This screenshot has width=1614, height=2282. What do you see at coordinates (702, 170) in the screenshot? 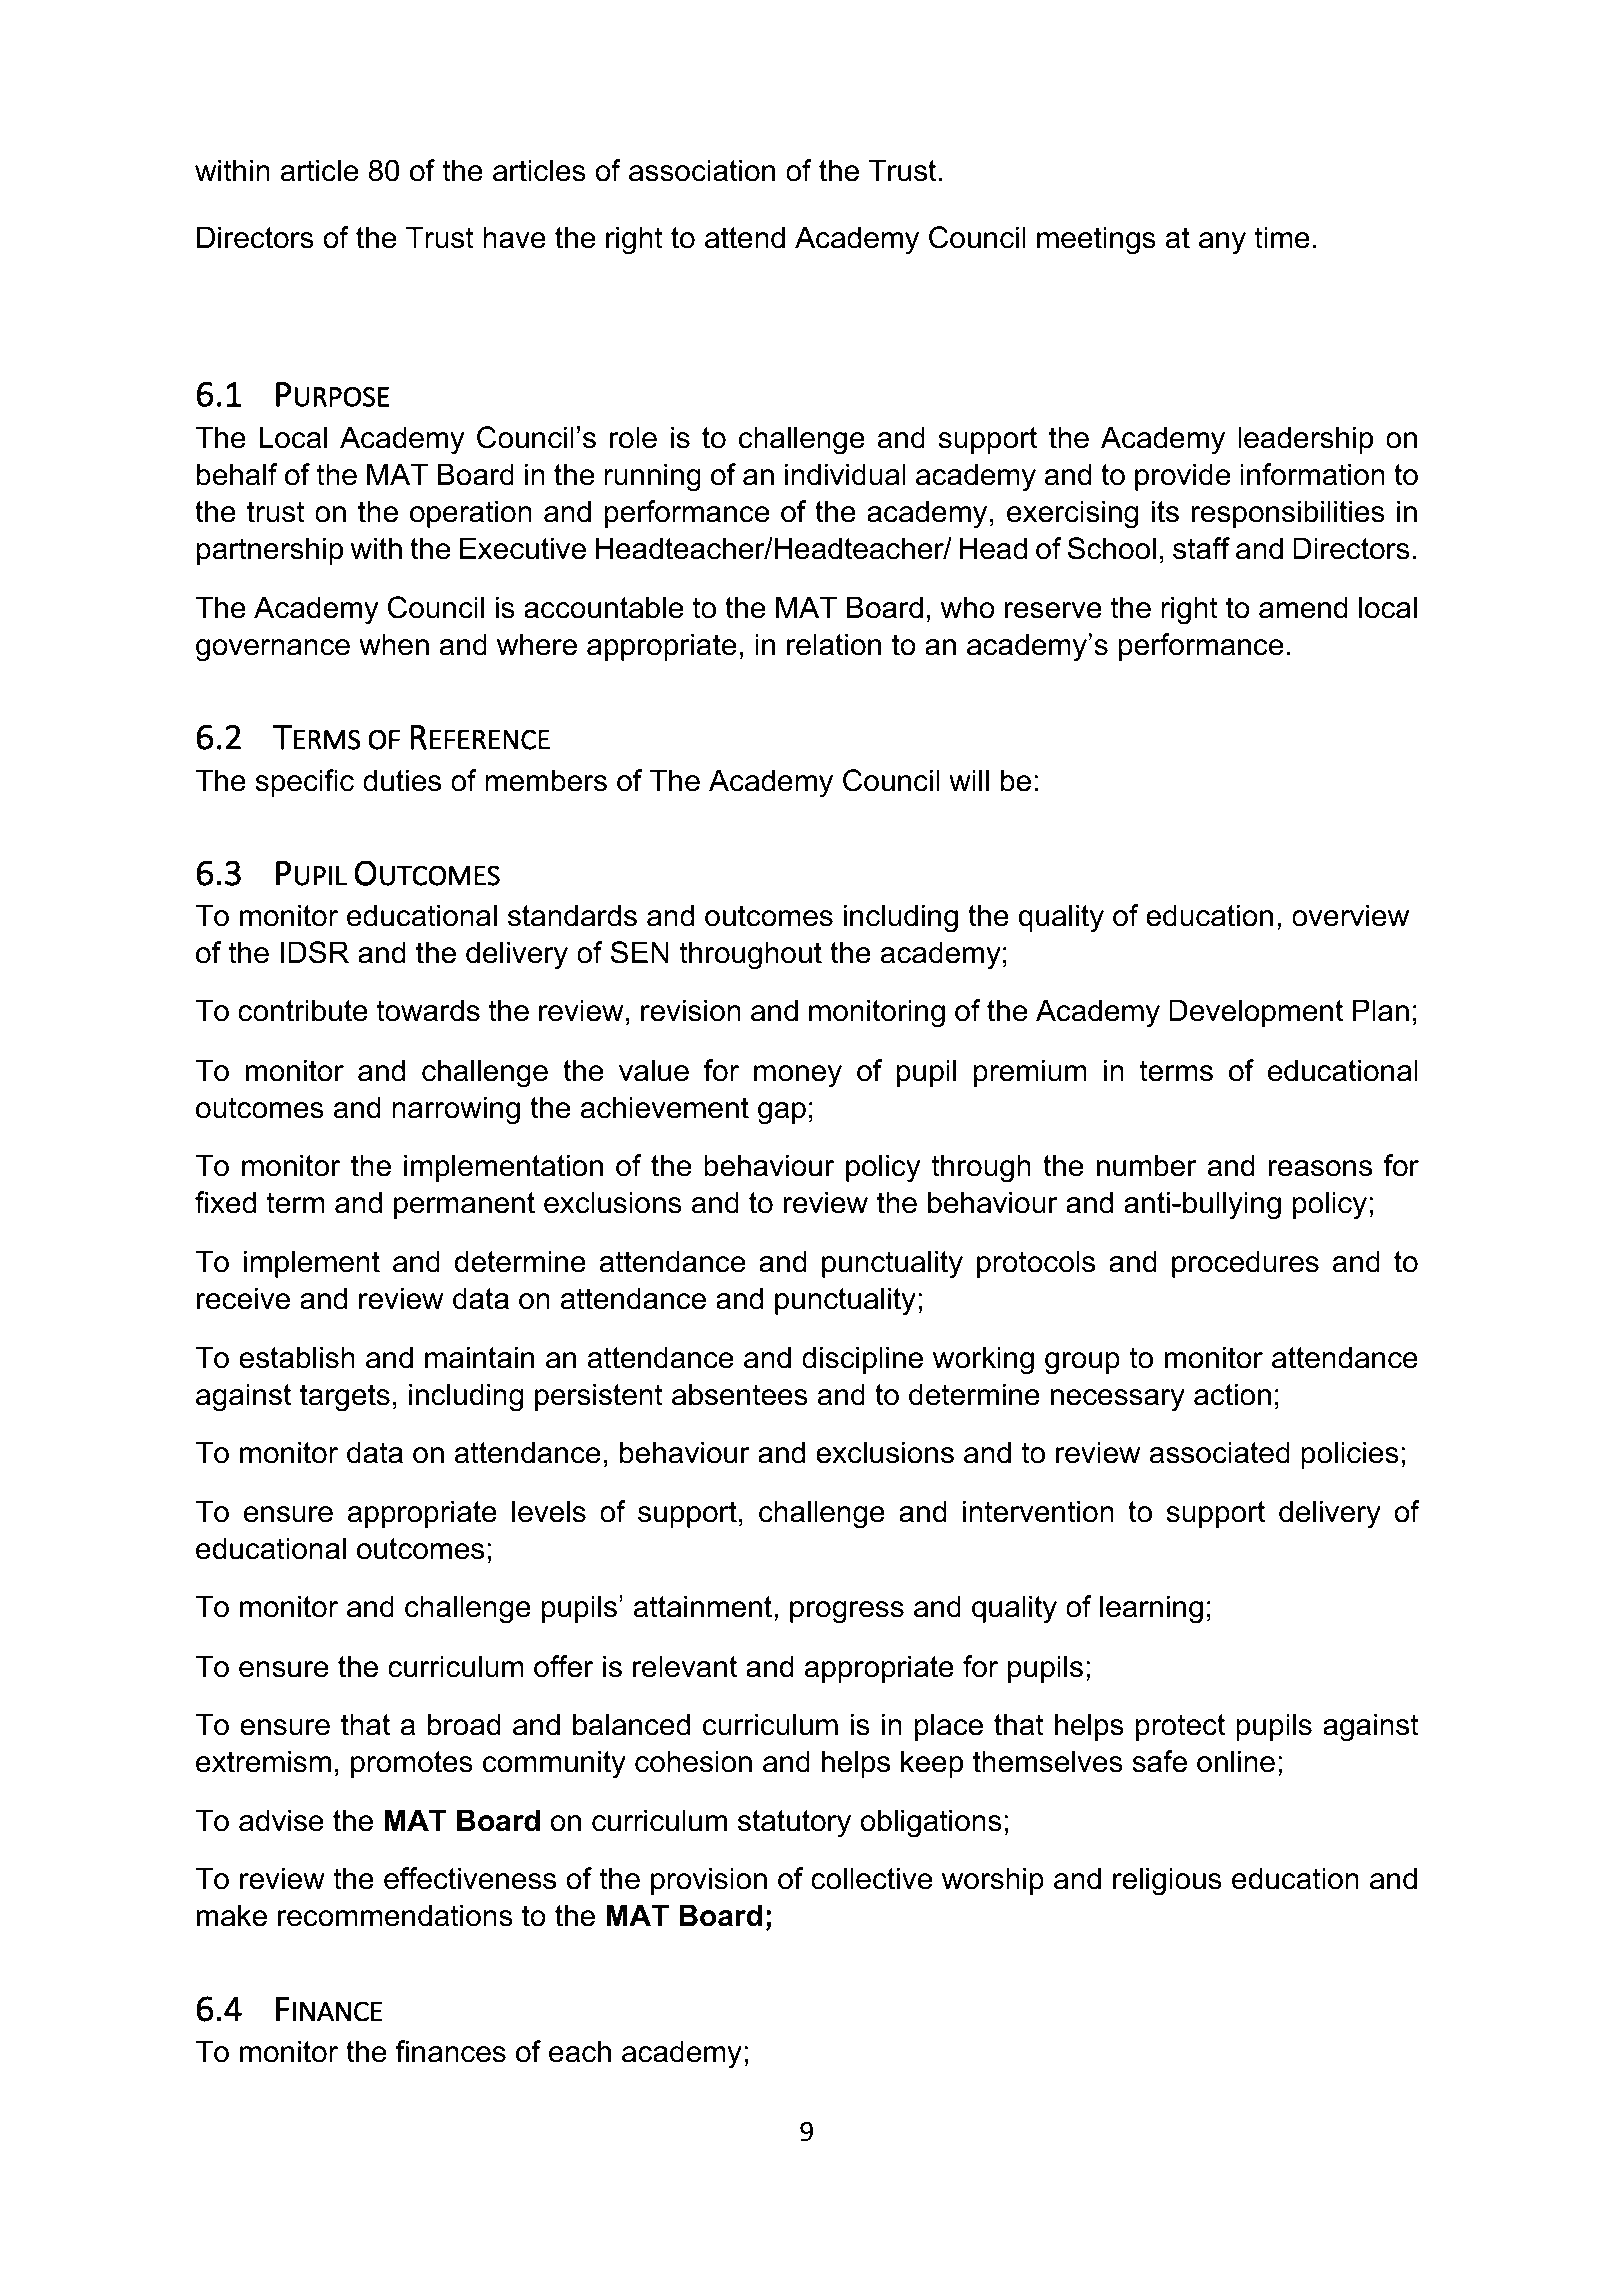
I see `association` at bounding box center [702, 170].
